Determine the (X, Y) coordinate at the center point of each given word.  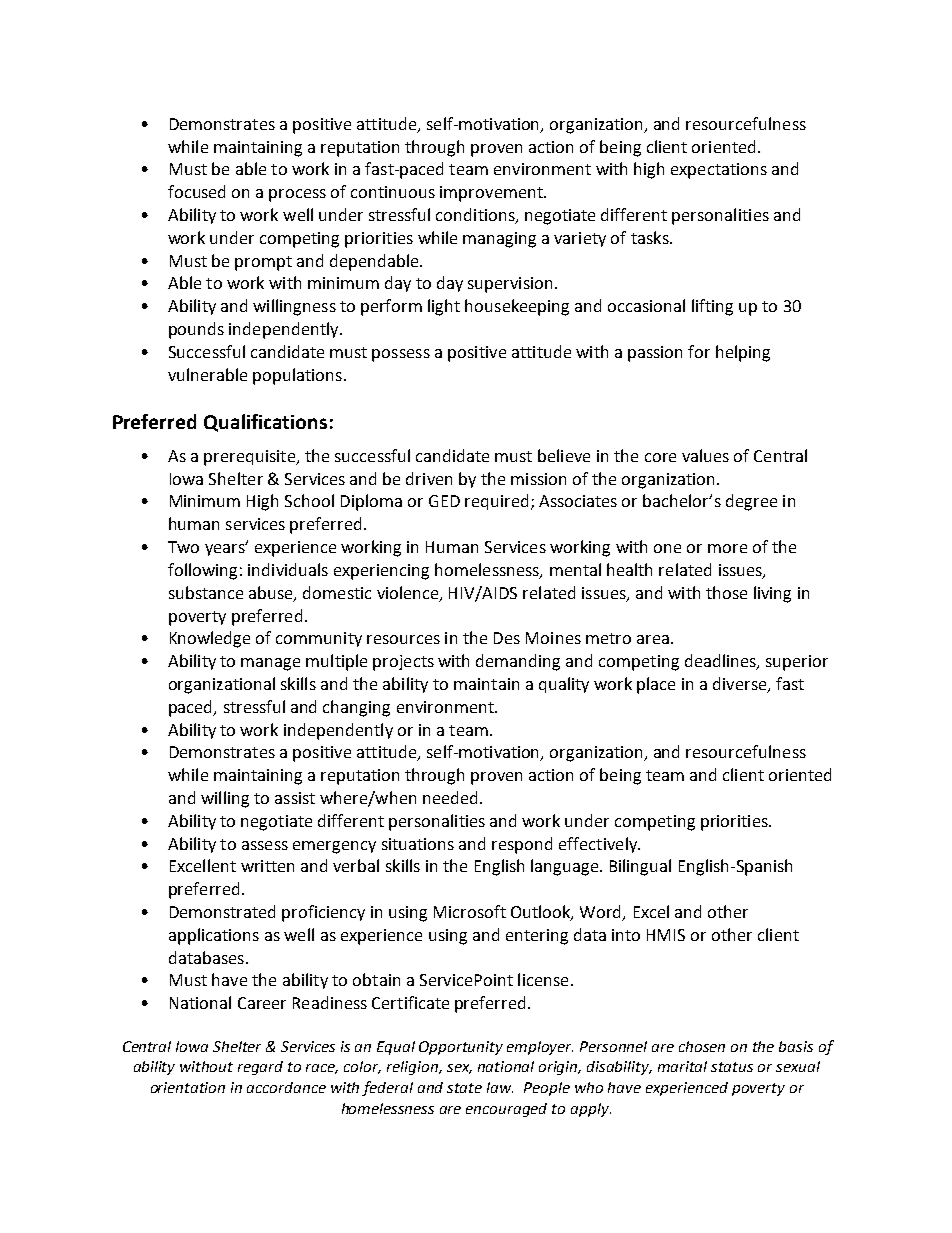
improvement (492, 194)
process (297, 195)
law (500, 1087)
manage (270, 664)
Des (507, 638)
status (732, 1067)
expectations (719, 171)
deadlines (721, 662)
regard (260, 1068)
